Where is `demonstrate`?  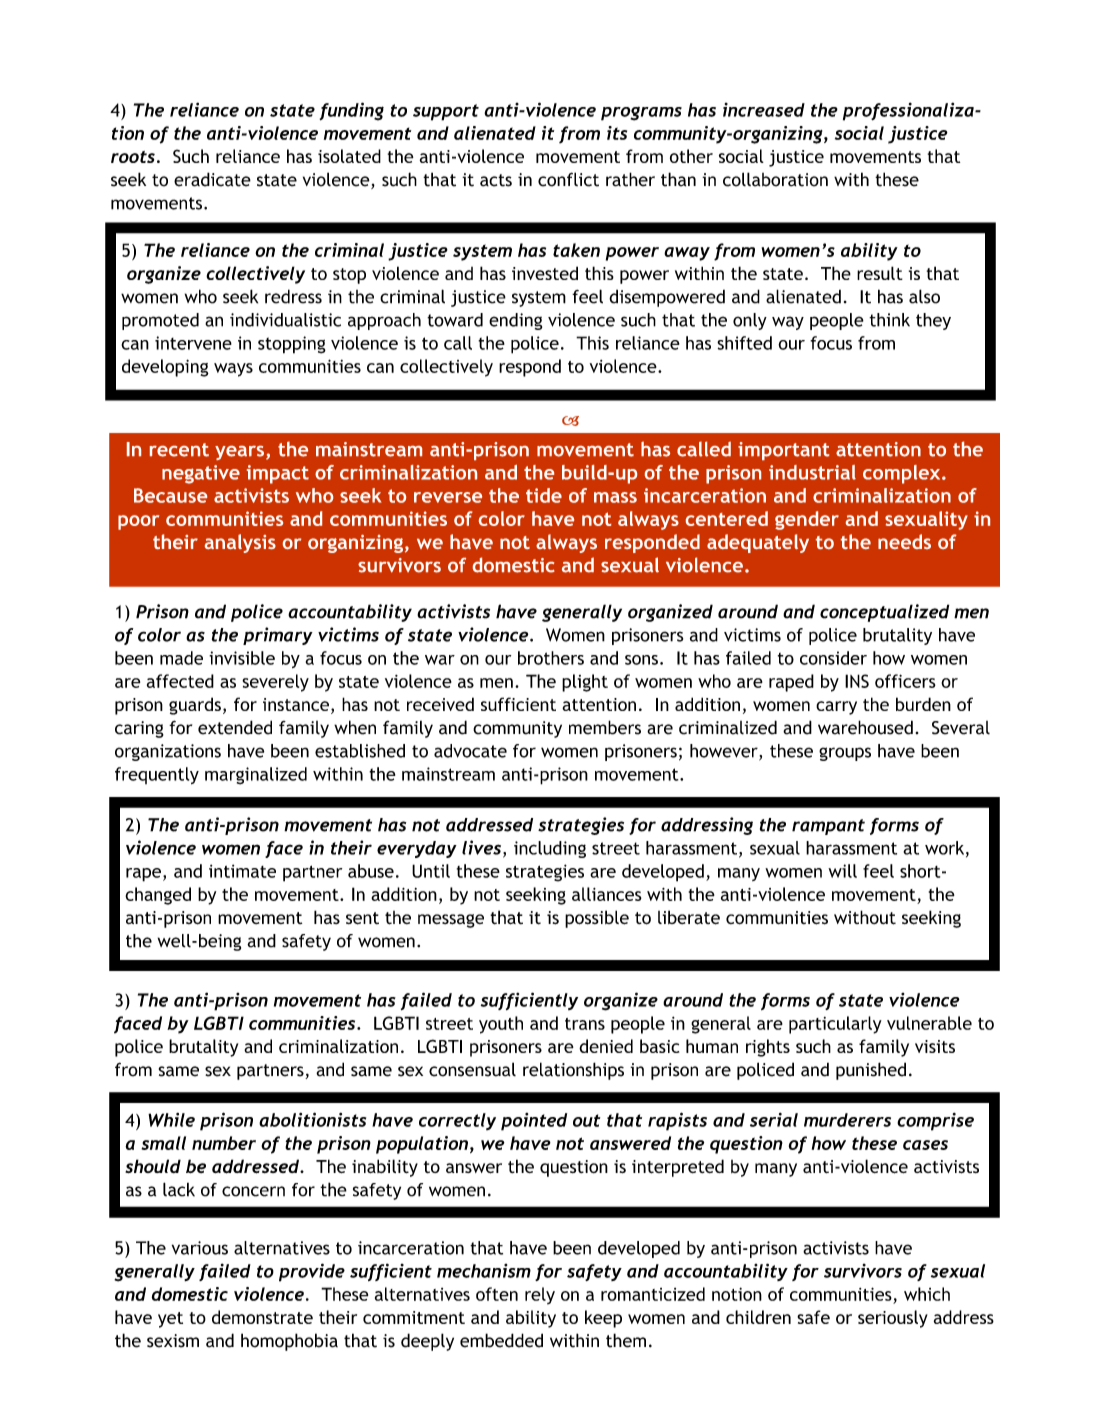
demonstrate is located at coordinates (262, 1317).
